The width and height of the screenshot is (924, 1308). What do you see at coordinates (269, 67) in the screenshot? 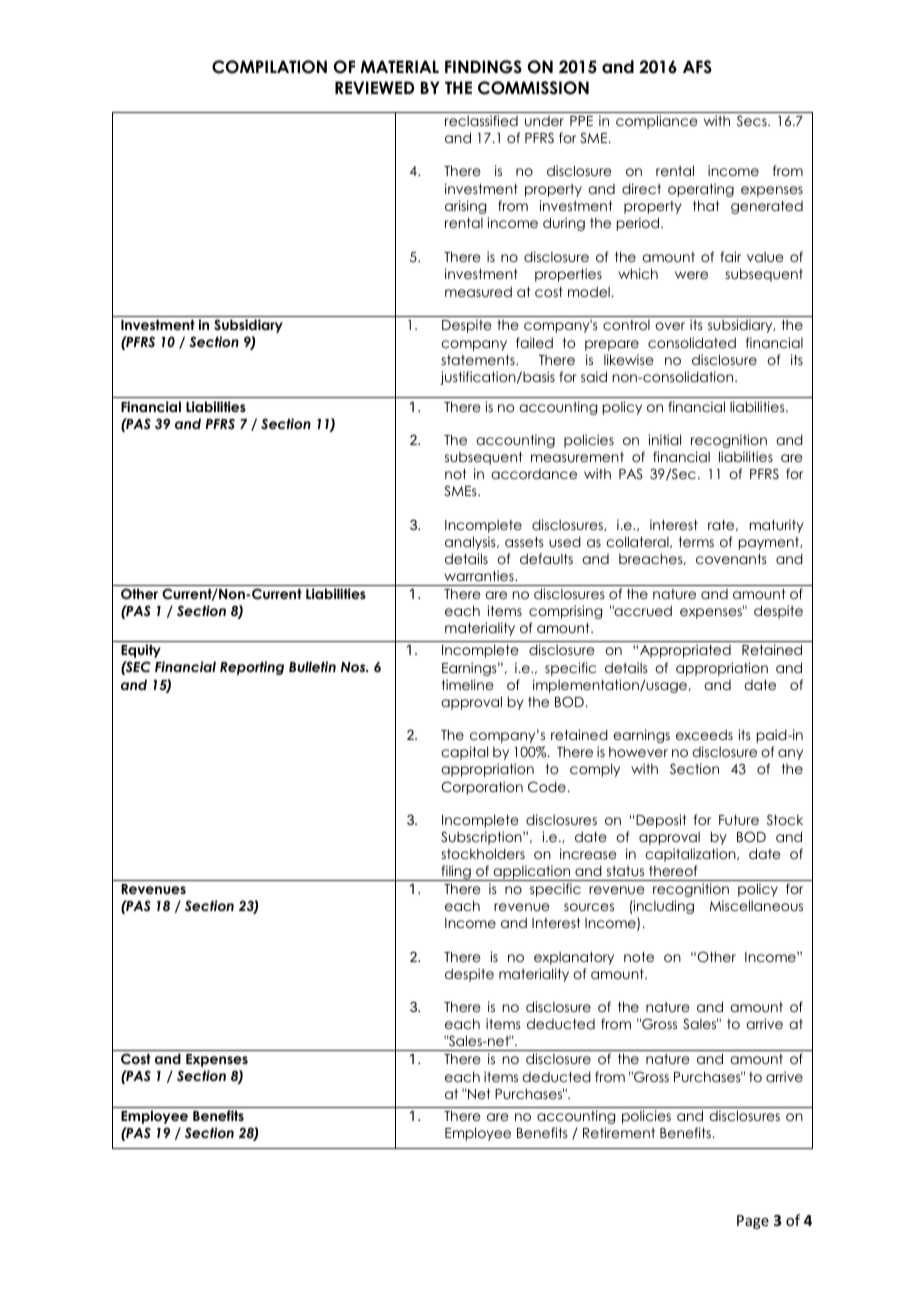
I see `COMPILATION` at bounding box center [269, 67].
